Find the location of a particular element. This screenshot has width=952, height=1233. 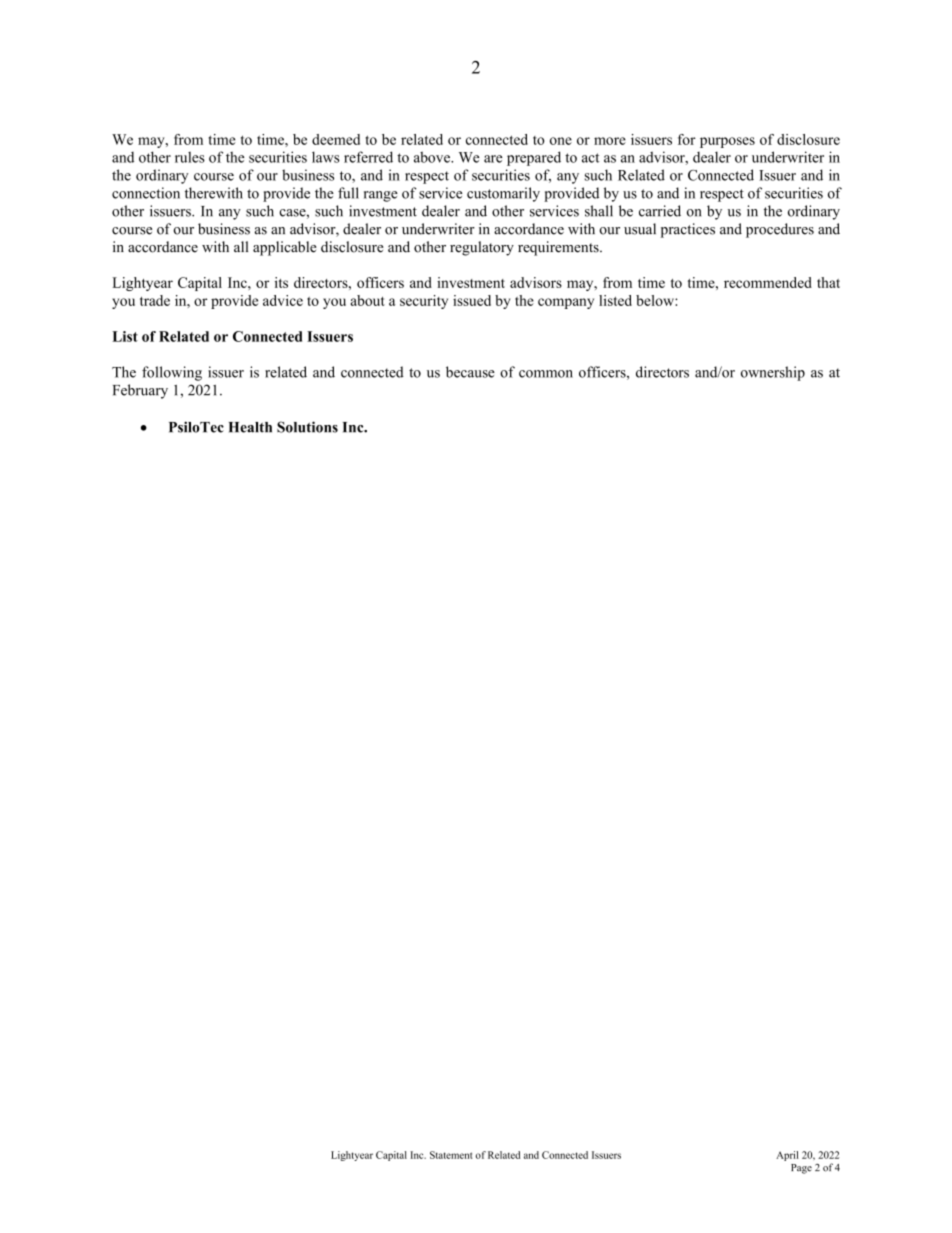

rules is located at coordinates (190, 157).
